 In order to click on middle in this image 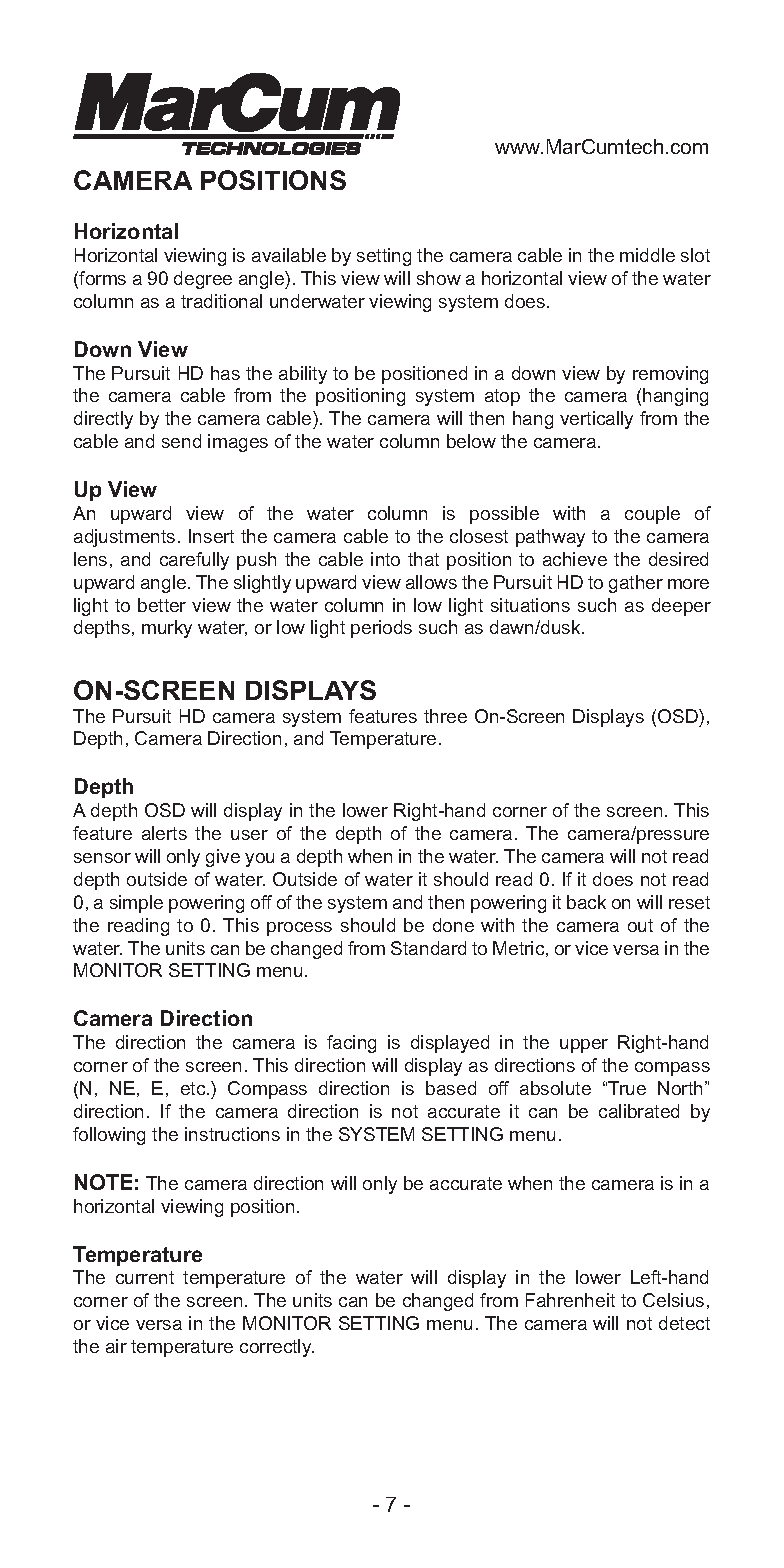, I will do `click(647, 255)`.
